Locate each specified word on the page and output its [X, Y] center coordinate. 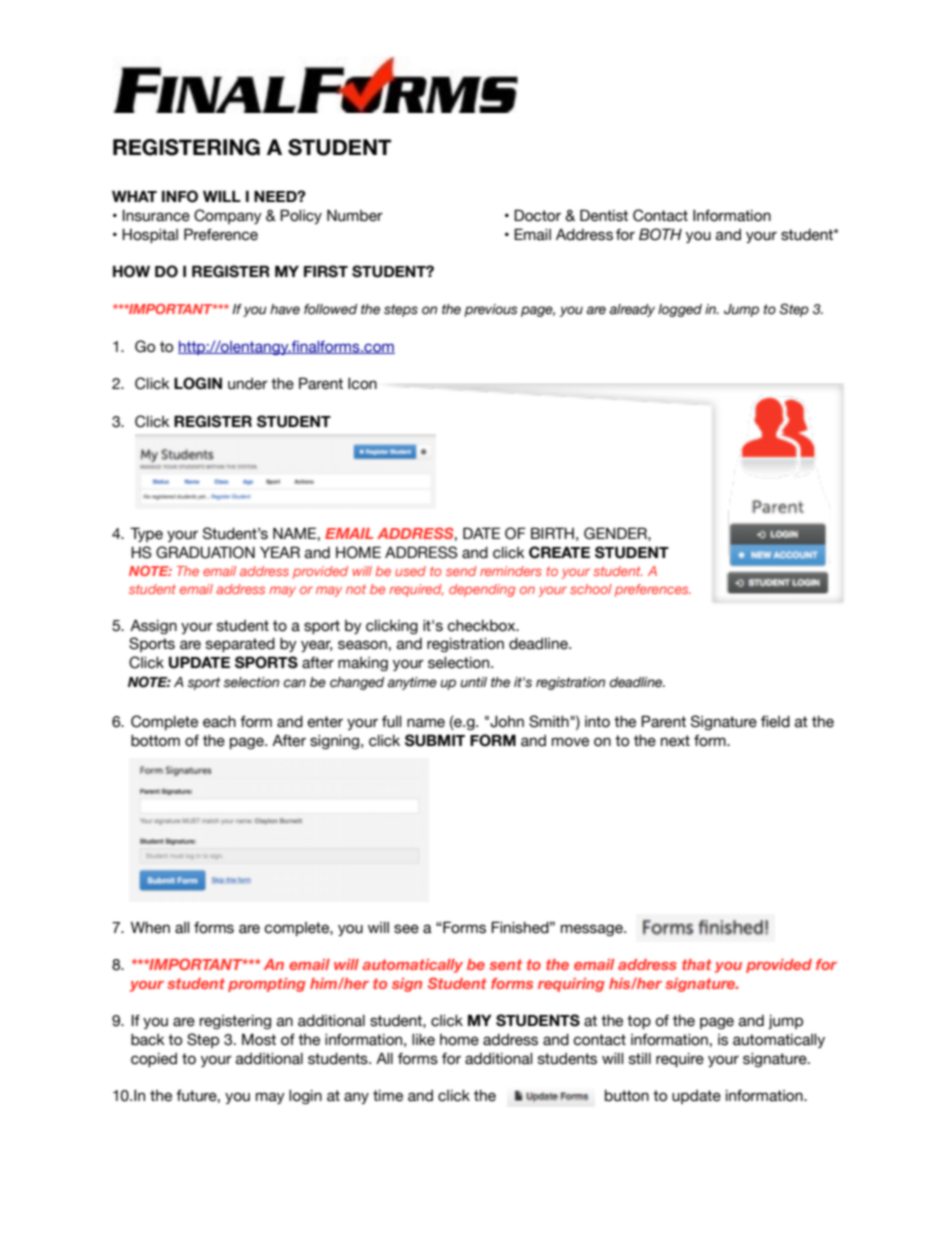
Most [259, 1039]
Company [228, 216]
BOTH [660, 234]
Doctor [537, 215]
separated [240, 645]
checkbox [482, 626]
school [591, 589]
